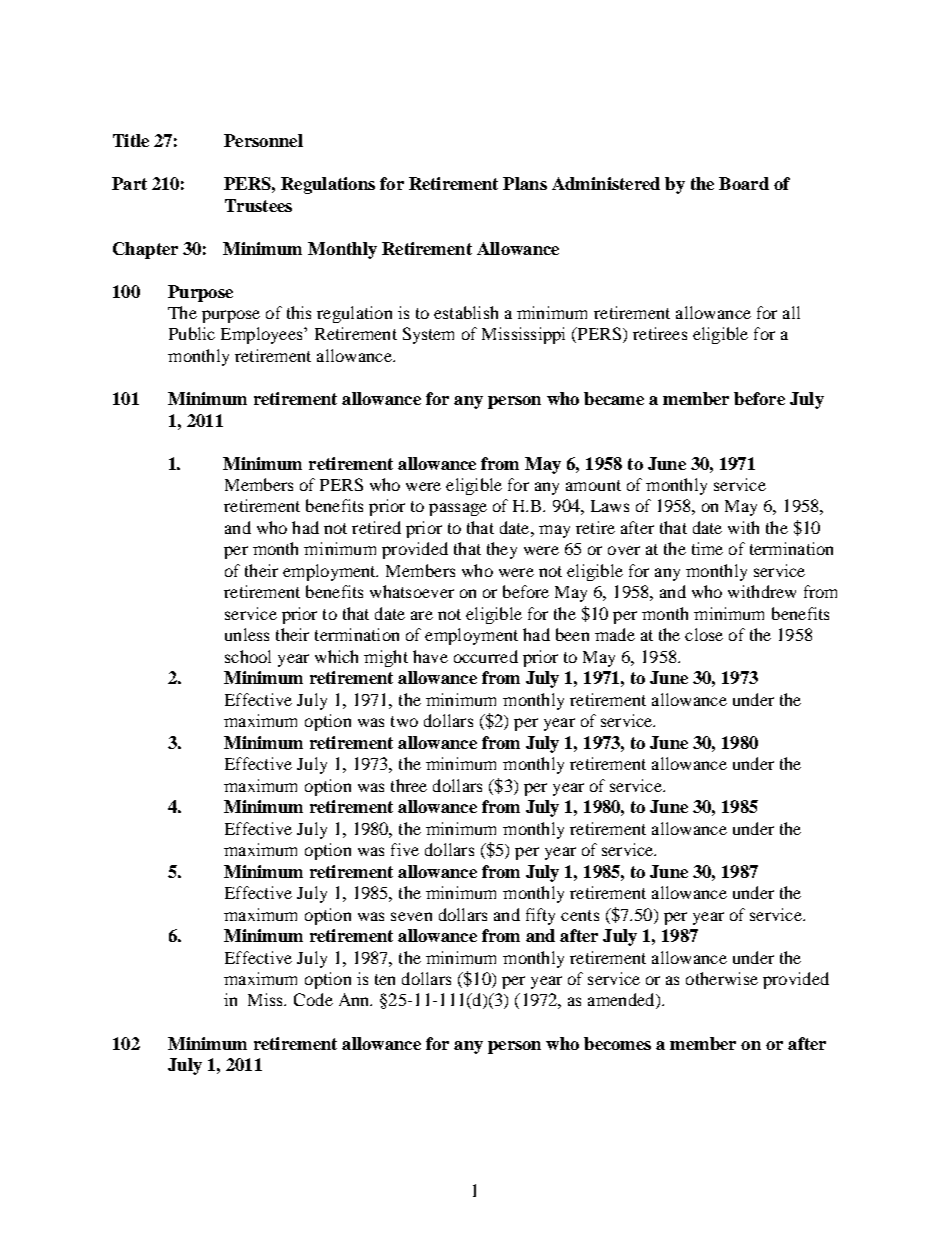 This screenshot has width=952, height=1233. Describe the element at coordinates (606, 183) in the screenshot. I see `Administered` at that location.
